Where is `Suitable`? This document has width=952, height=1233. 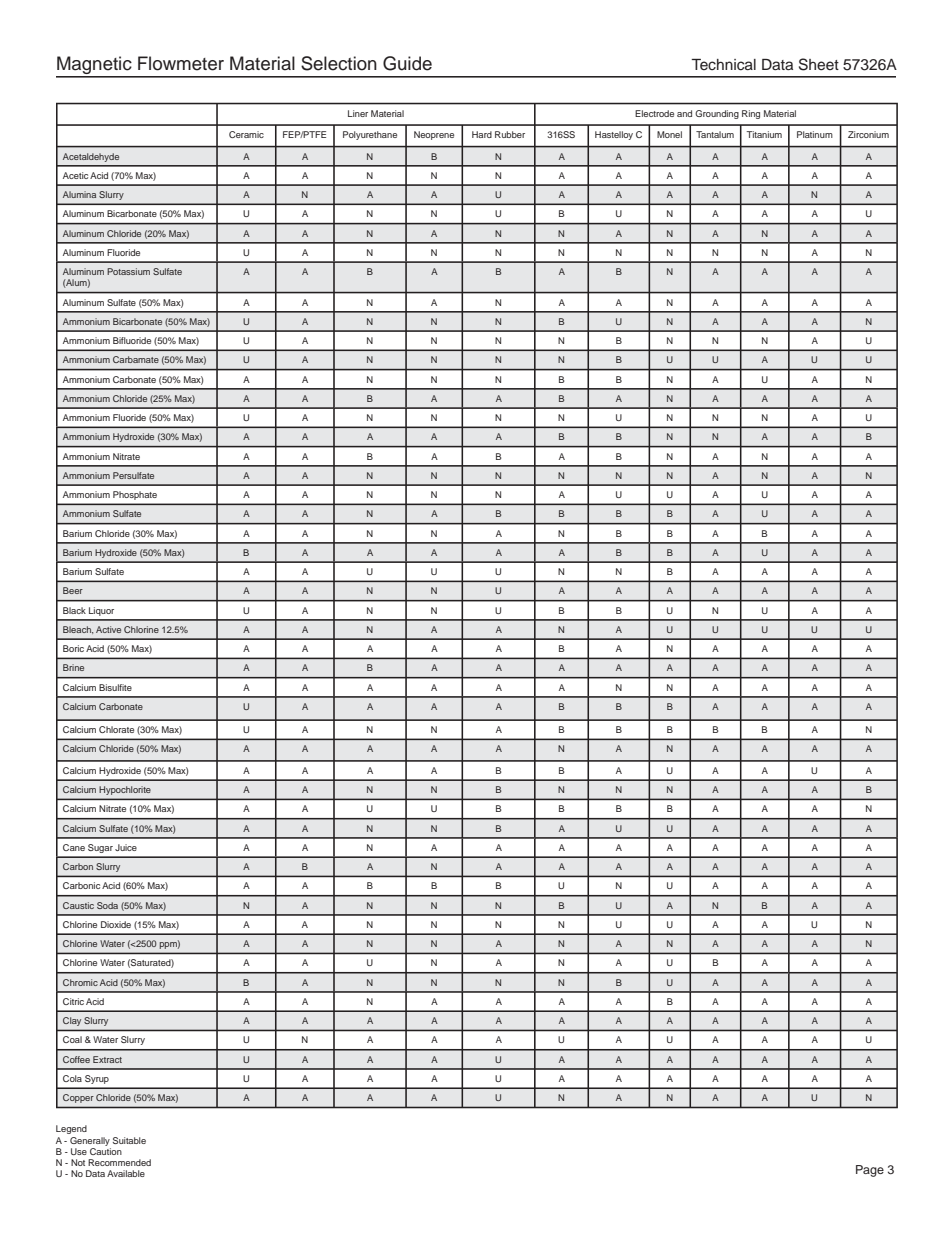
Suitable is located at coordinates (129, 1140).
